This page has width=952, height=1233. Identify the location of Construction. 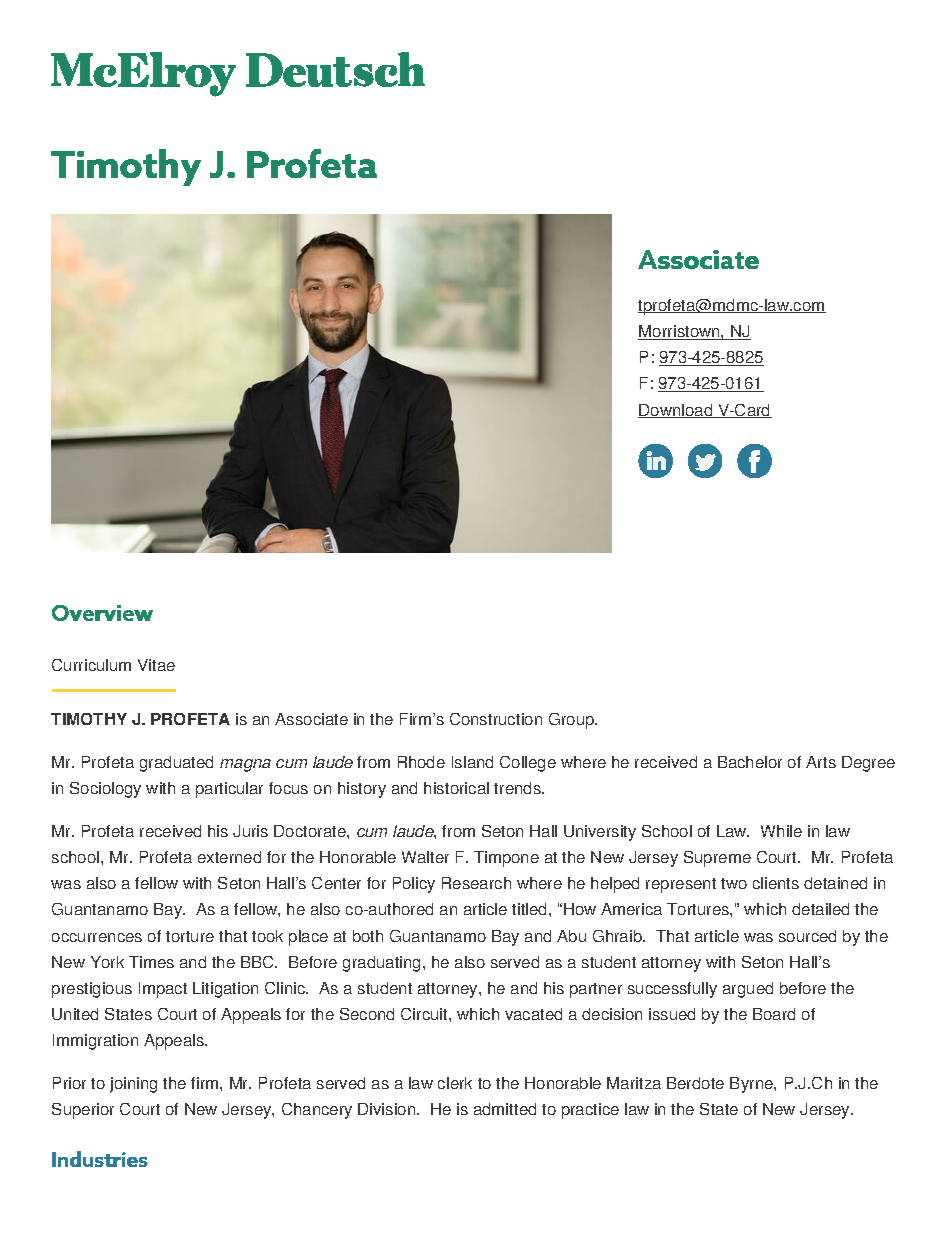
(496, 719).
